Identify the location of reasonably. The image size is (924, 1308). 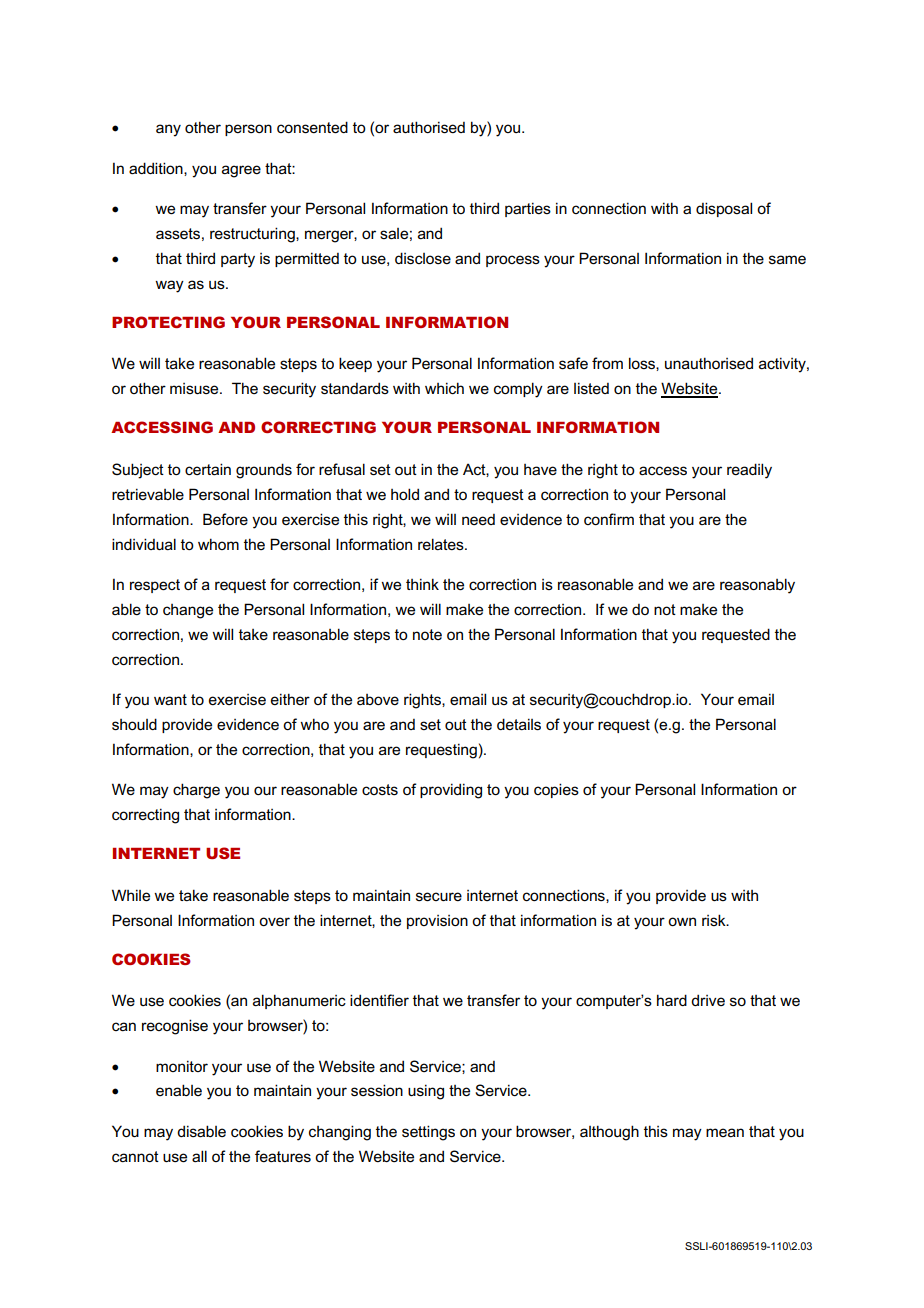
(757, 586).
